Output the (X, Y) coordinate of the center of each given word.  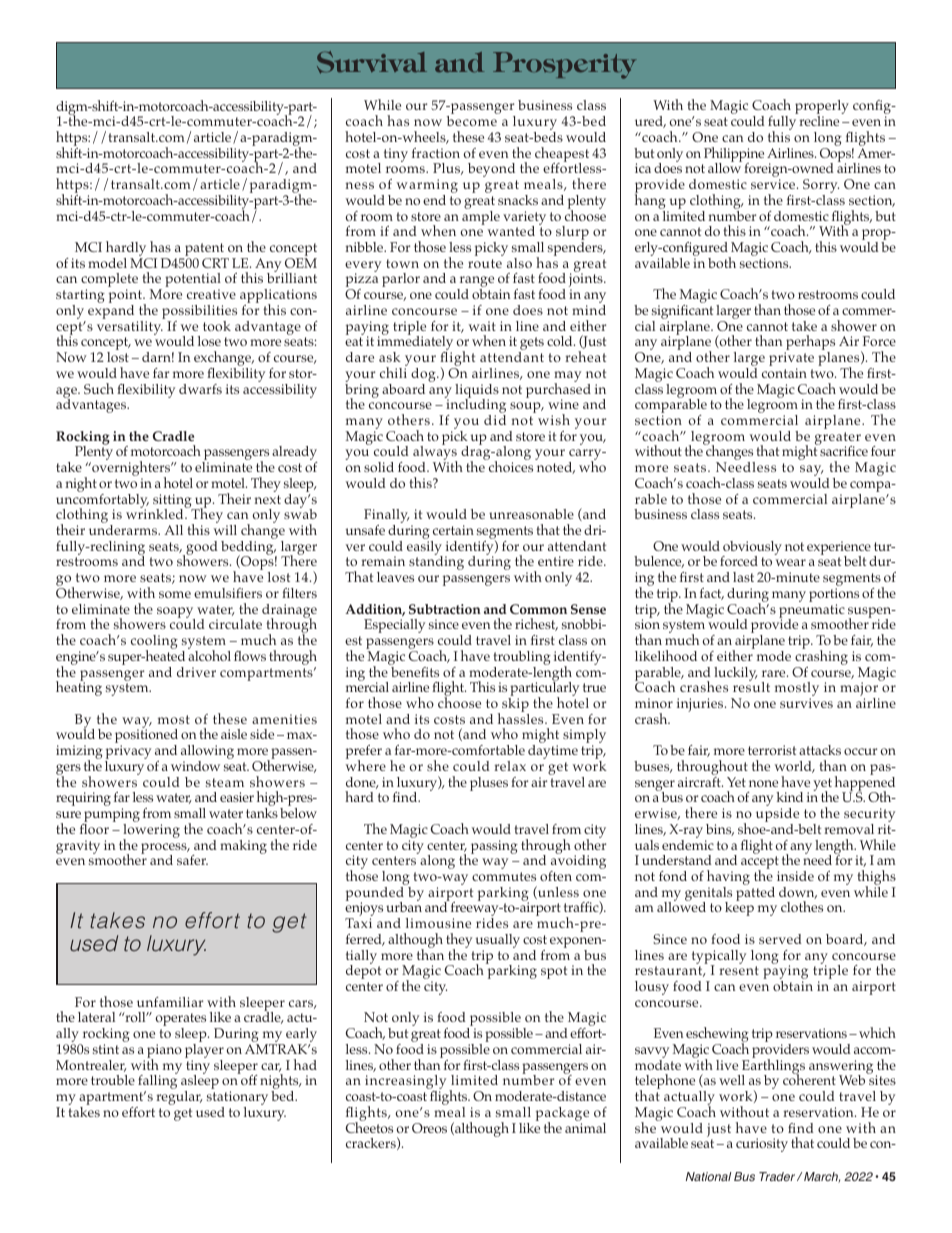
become (472, 121)
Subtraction (445, 609)
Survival (372, 62)
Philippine (734, 155)
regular (179, 1098)
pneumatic (812, 612)
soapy (176, 614)
